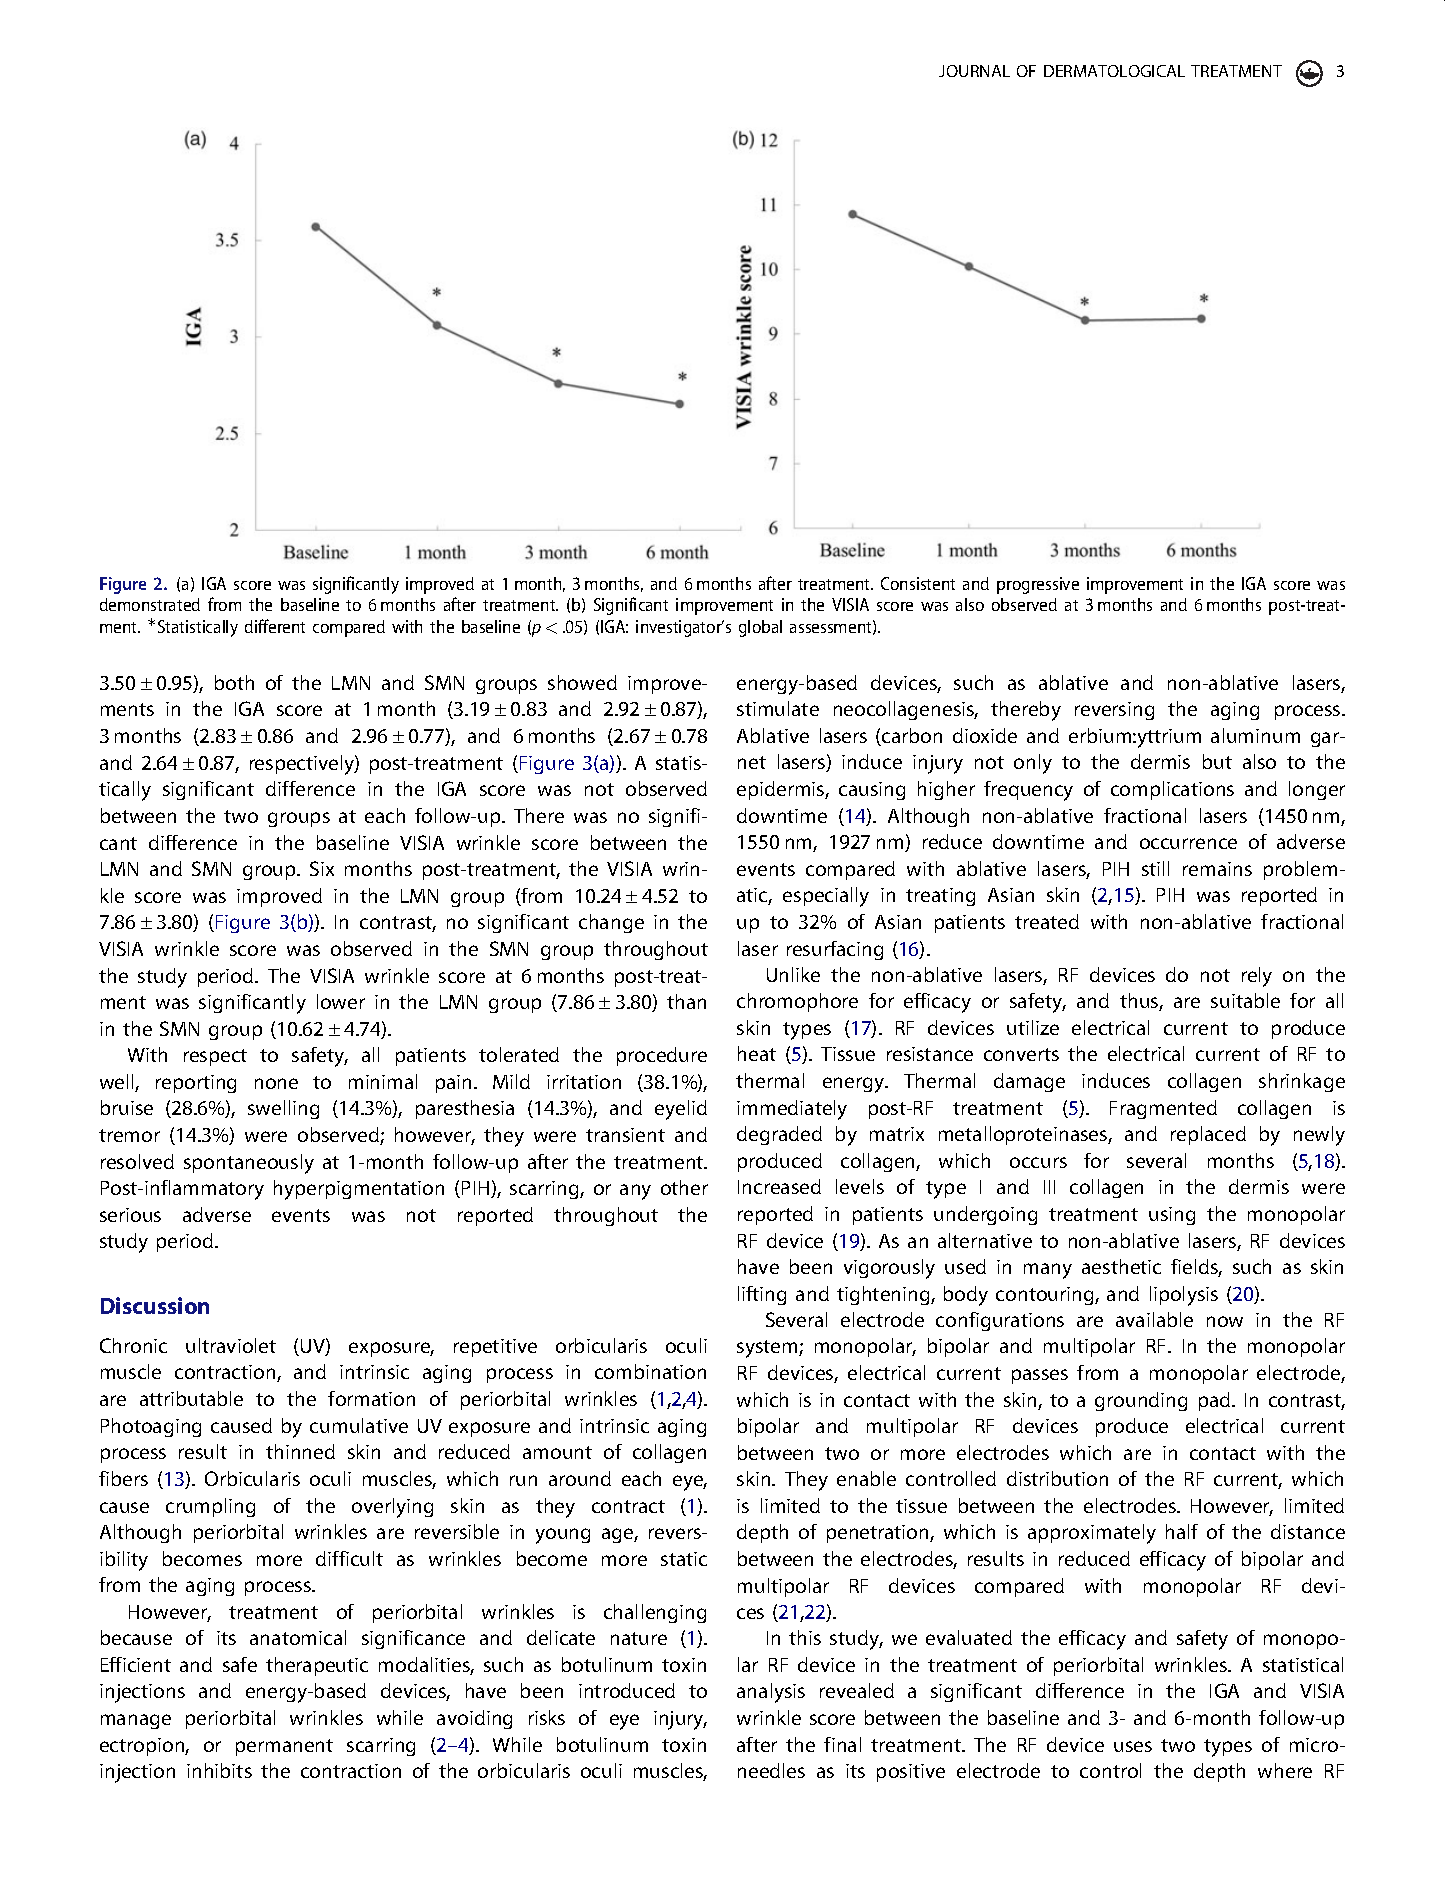  I want to click on both, so click(234, 682).
